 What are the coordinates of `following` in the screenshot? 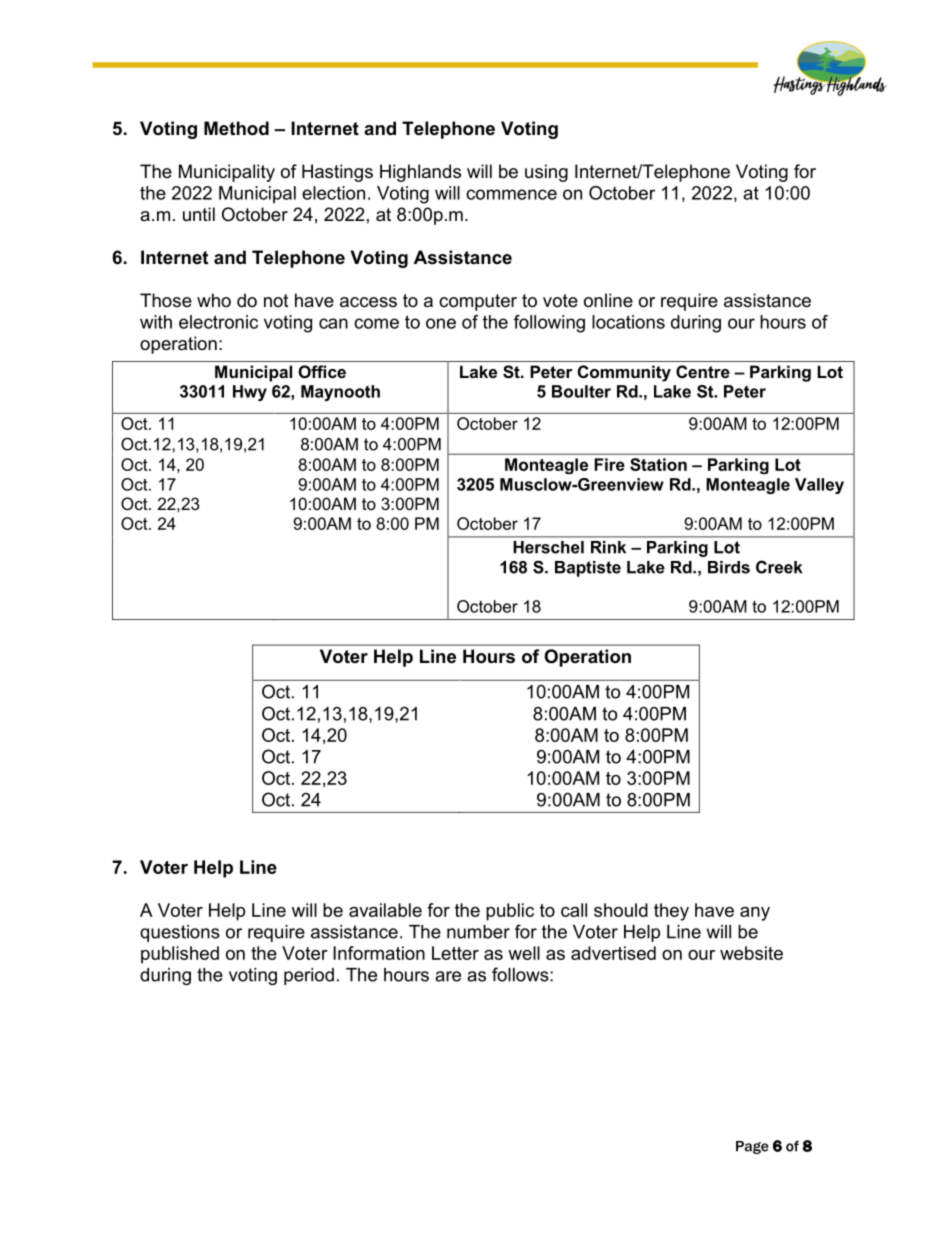 It's located at (549, 324).
